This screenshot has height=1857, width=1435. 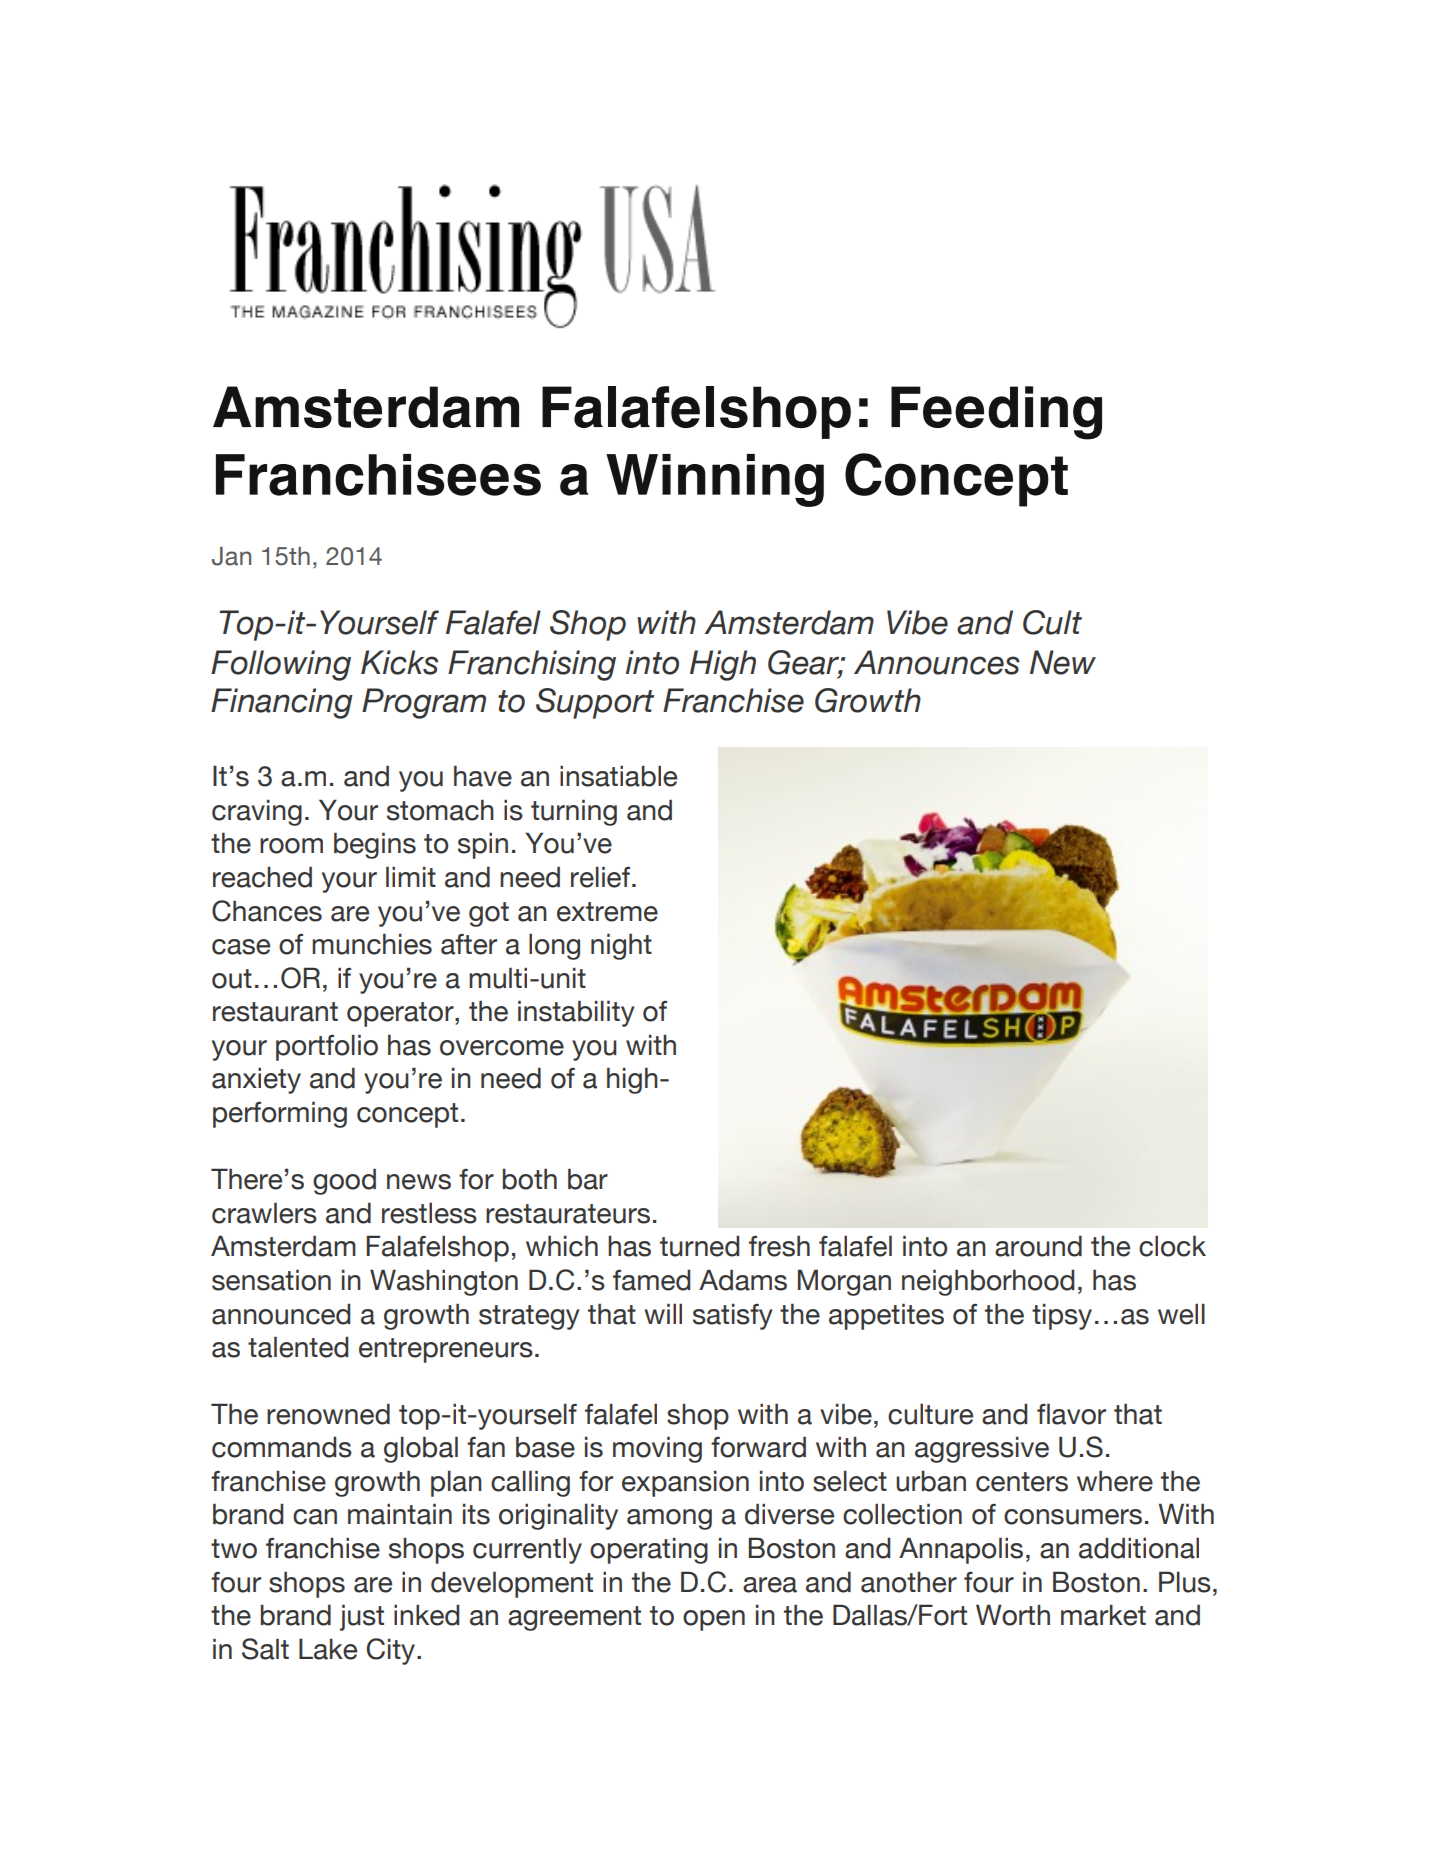 What do you see at coordinates (988, 1282) in the screenshot?
I see `neighborhood` at bounding box center [988, 1282].
